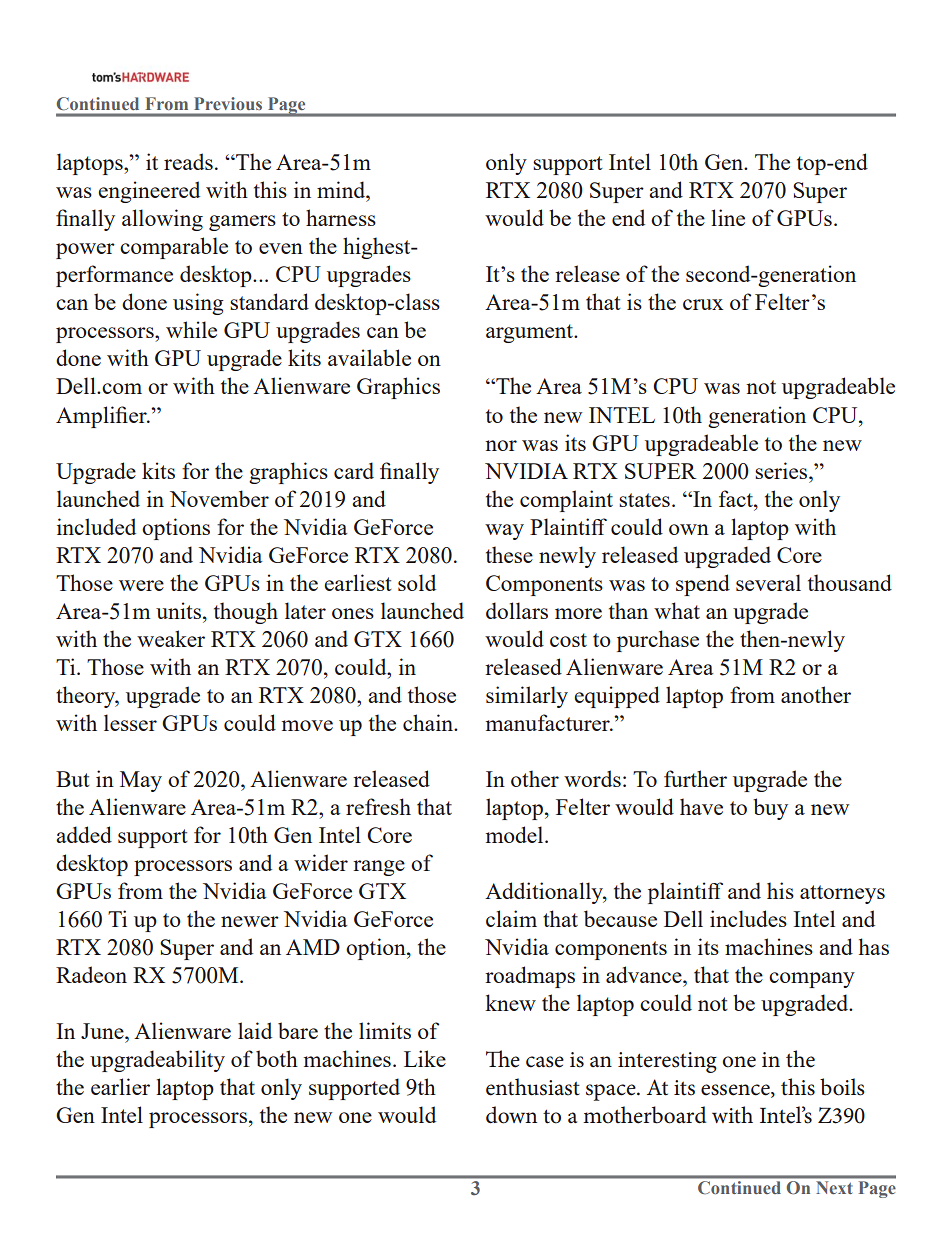 The height and width of the screenshot is (1233, 952). Describe the element at coordinates (695, 778) in the screenshot. I see `further` at that location.
